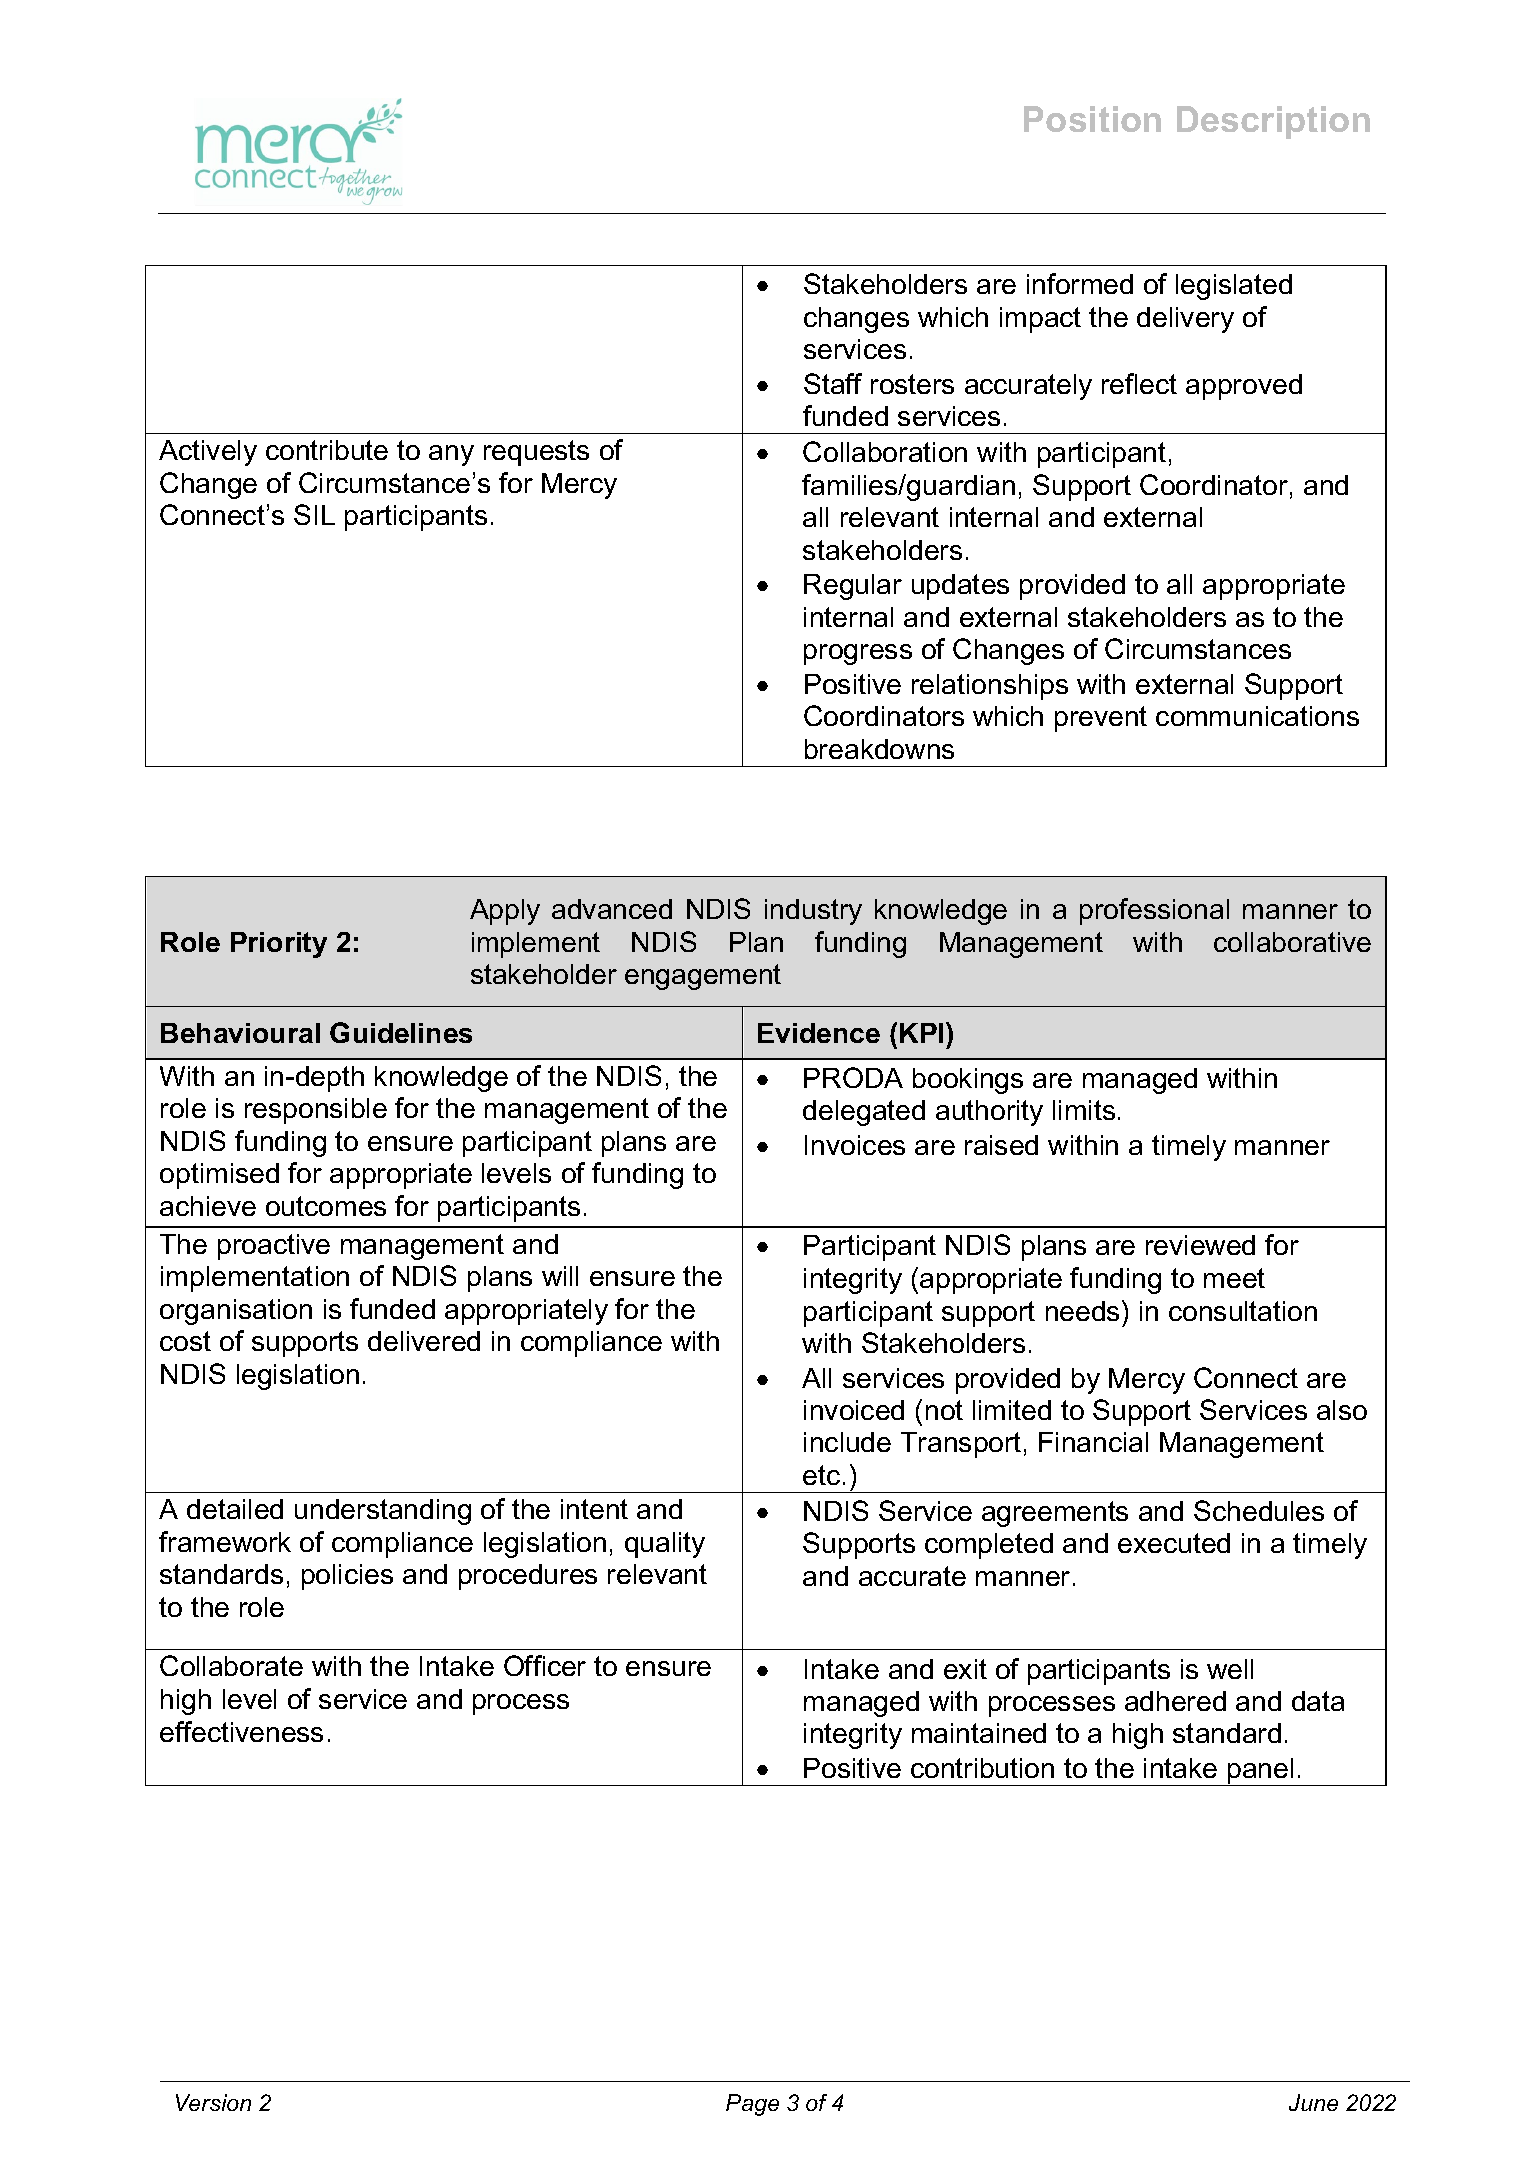 The image size is (1532, 2167). Describe the element at coordinates (1313, 2102) in the screenshot. I see `June` at that location.
